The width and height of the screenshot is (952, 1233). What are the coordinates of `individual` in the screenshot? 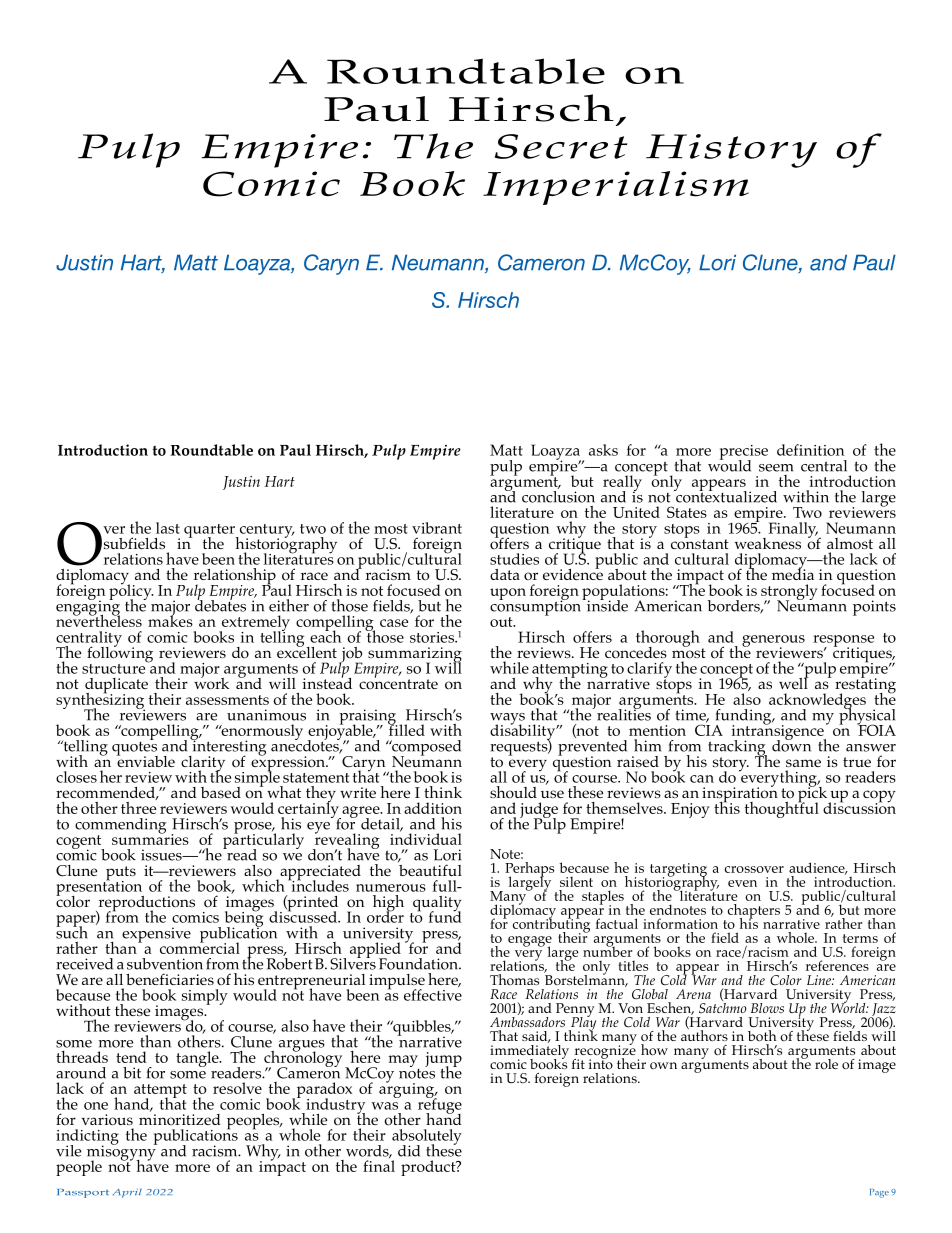 It's located at (426, 838).
